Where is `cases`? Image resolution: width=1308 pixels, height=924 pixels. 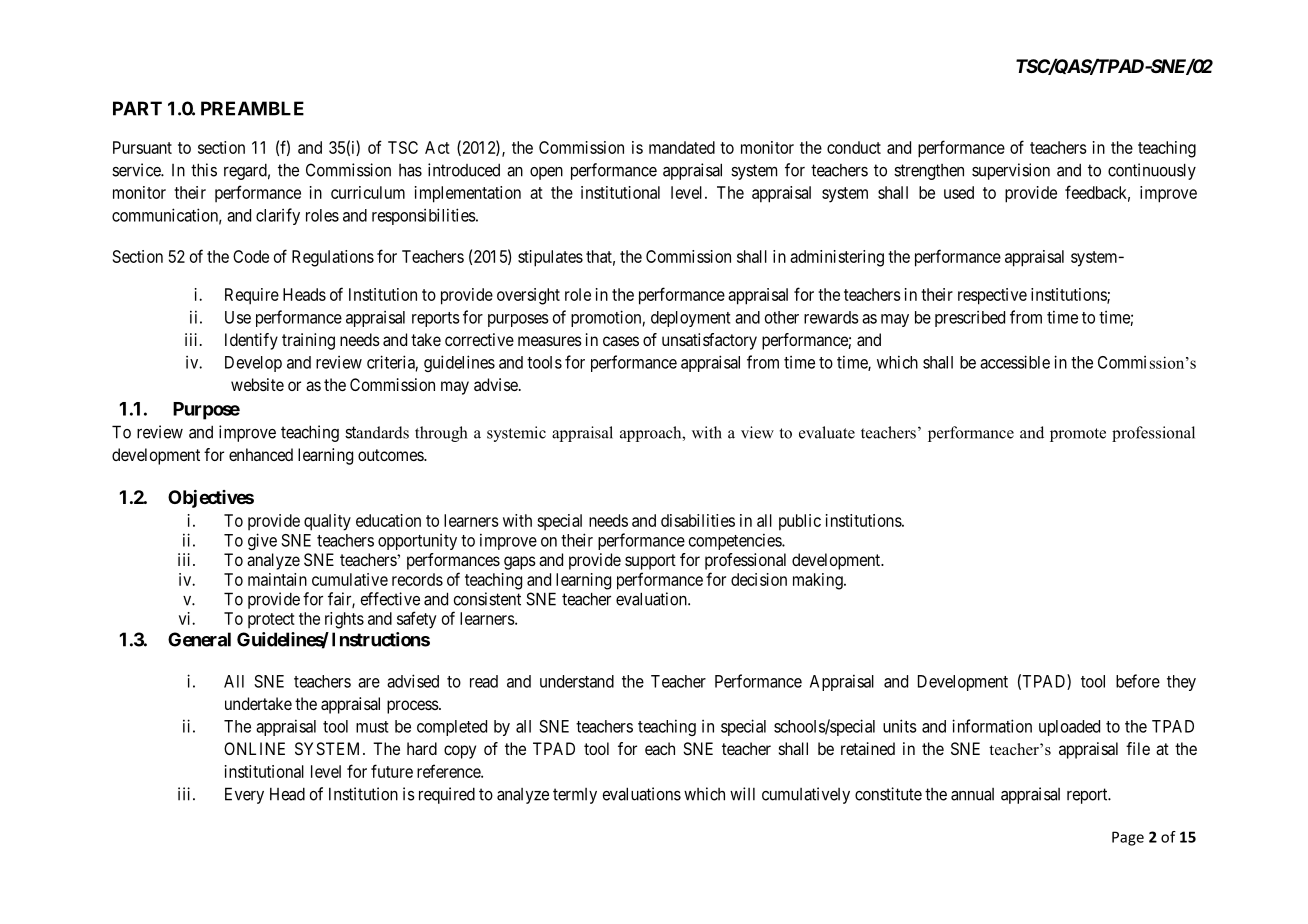 cases is located at coordinates (621, 341).
